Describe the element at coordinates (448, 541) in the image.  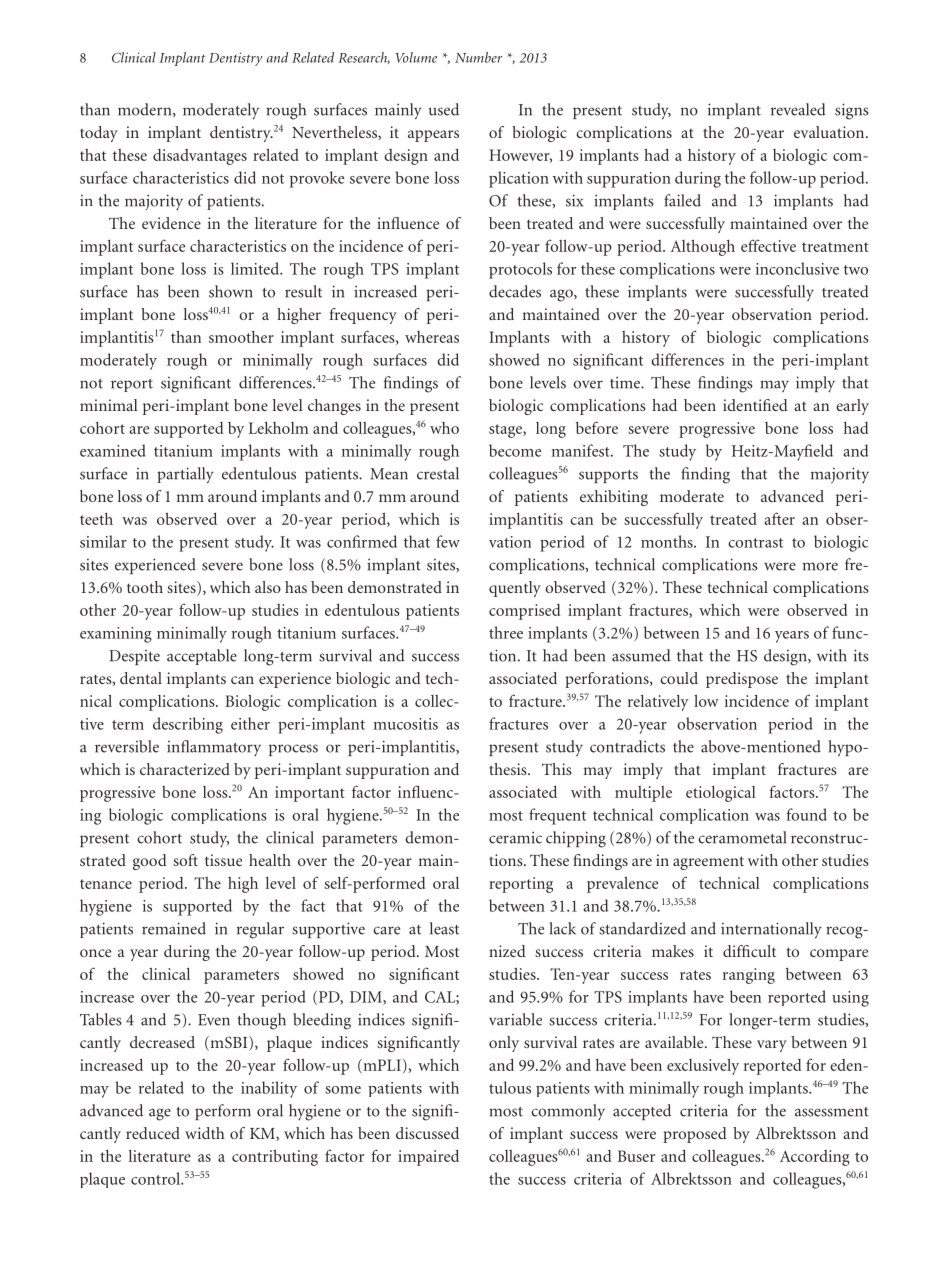
I see `few` at that location.
